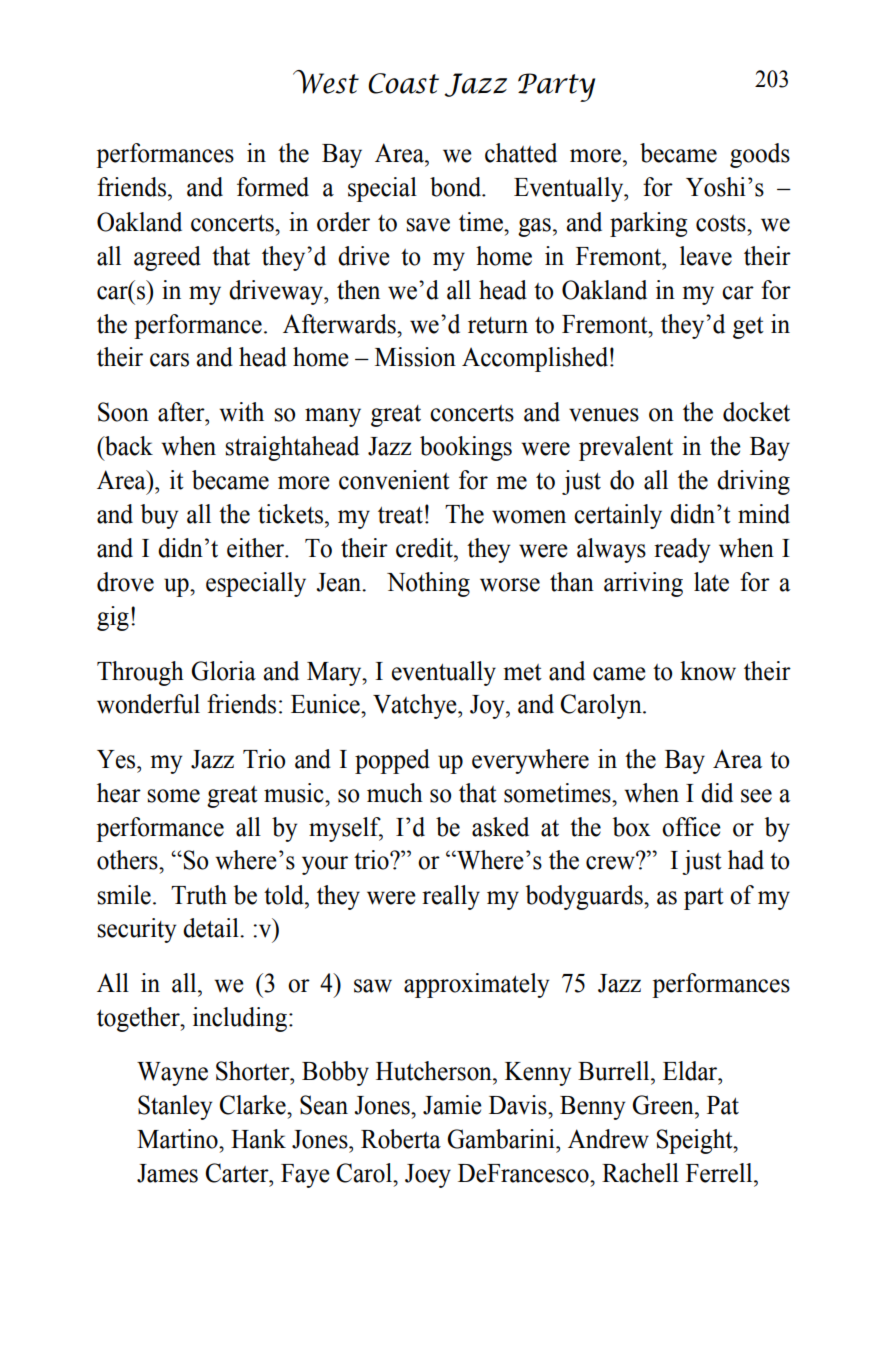 Image resolution: width=887 pixels, height=1372 pixels. I want to click on Nothing, so click(428, 584).
